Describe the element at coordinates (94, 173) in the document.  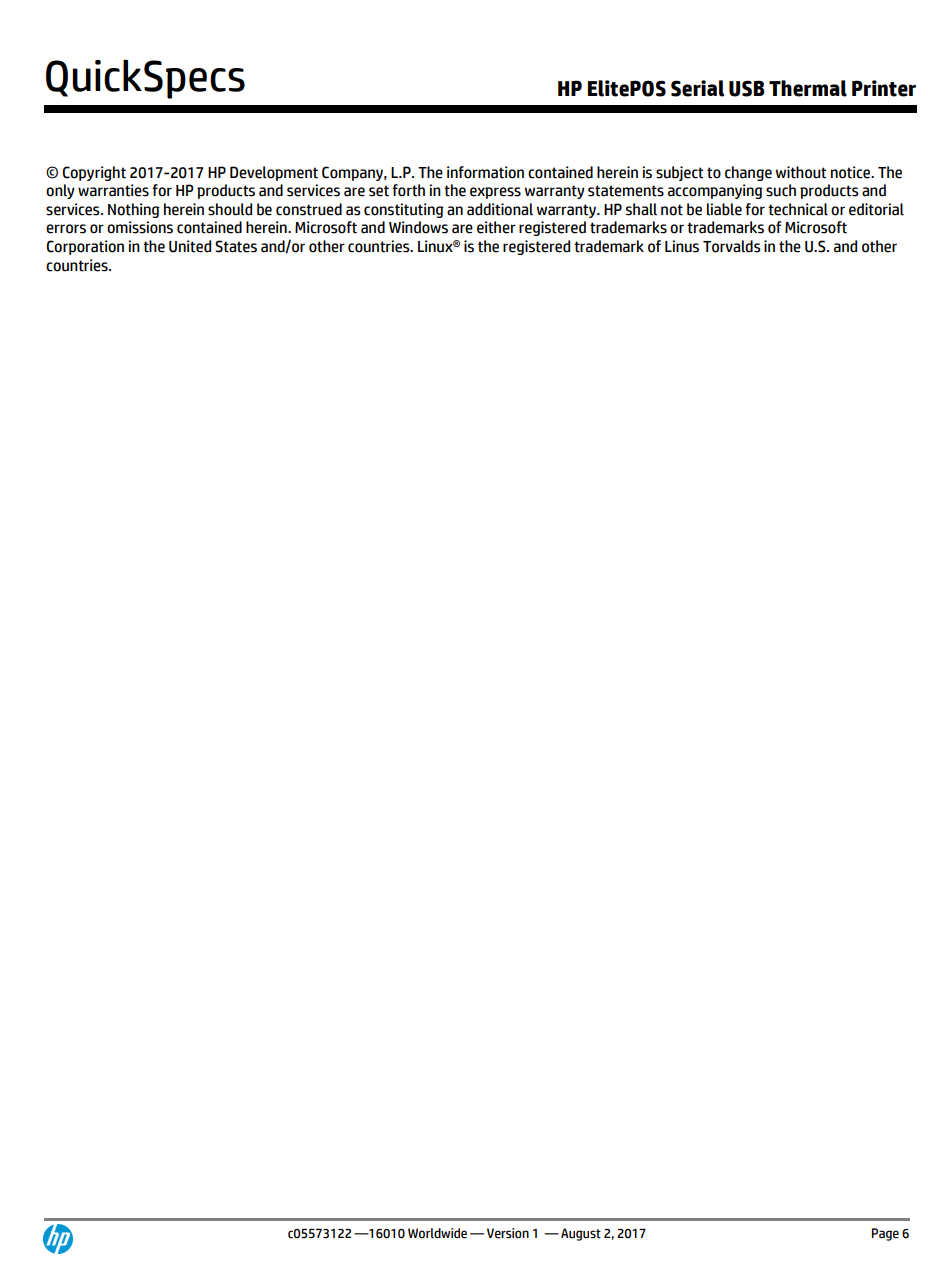
I see `Copyright` at that location.
